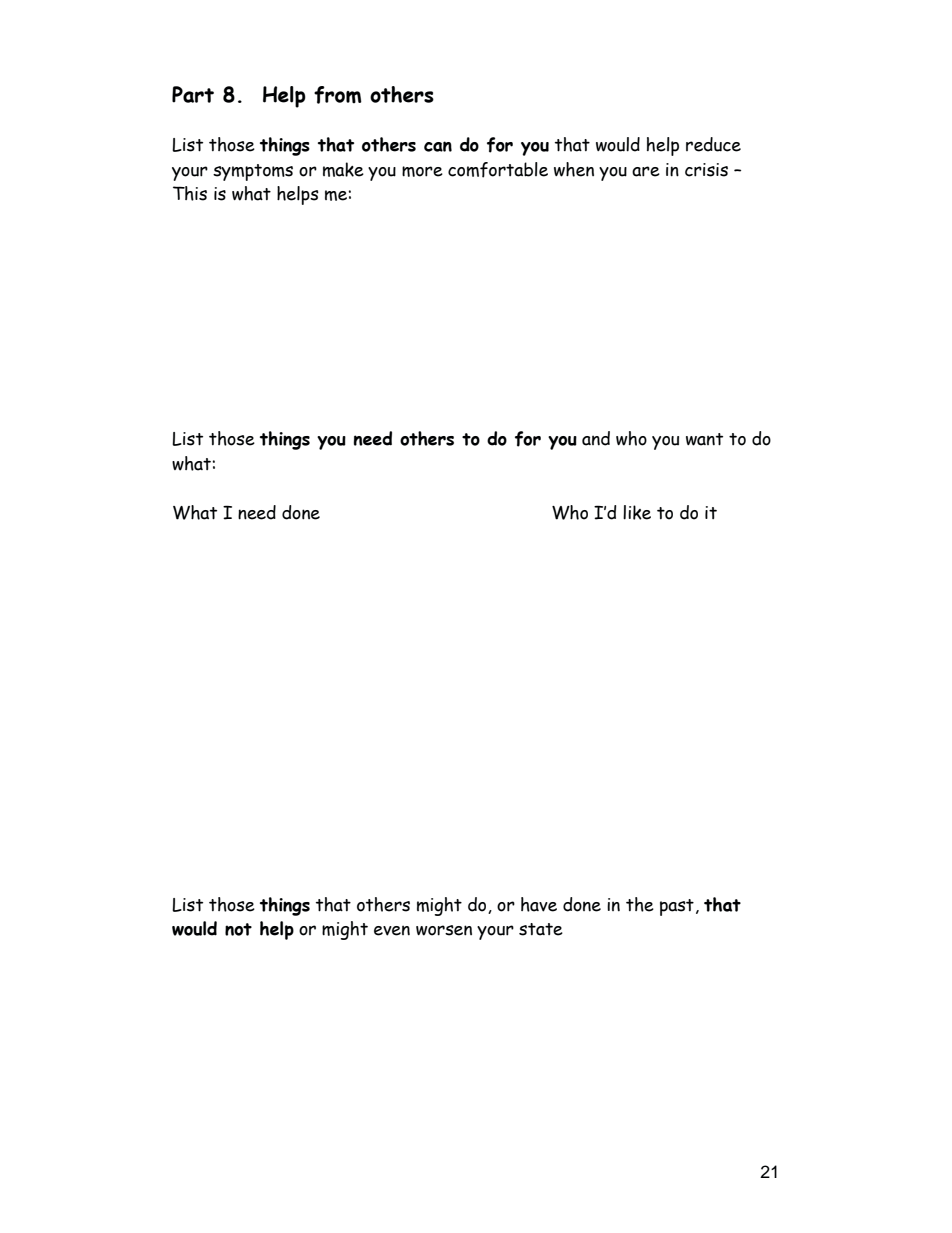  Describe the element at coordinates (704, 439) in the screenshot. I see `want` at that location.
